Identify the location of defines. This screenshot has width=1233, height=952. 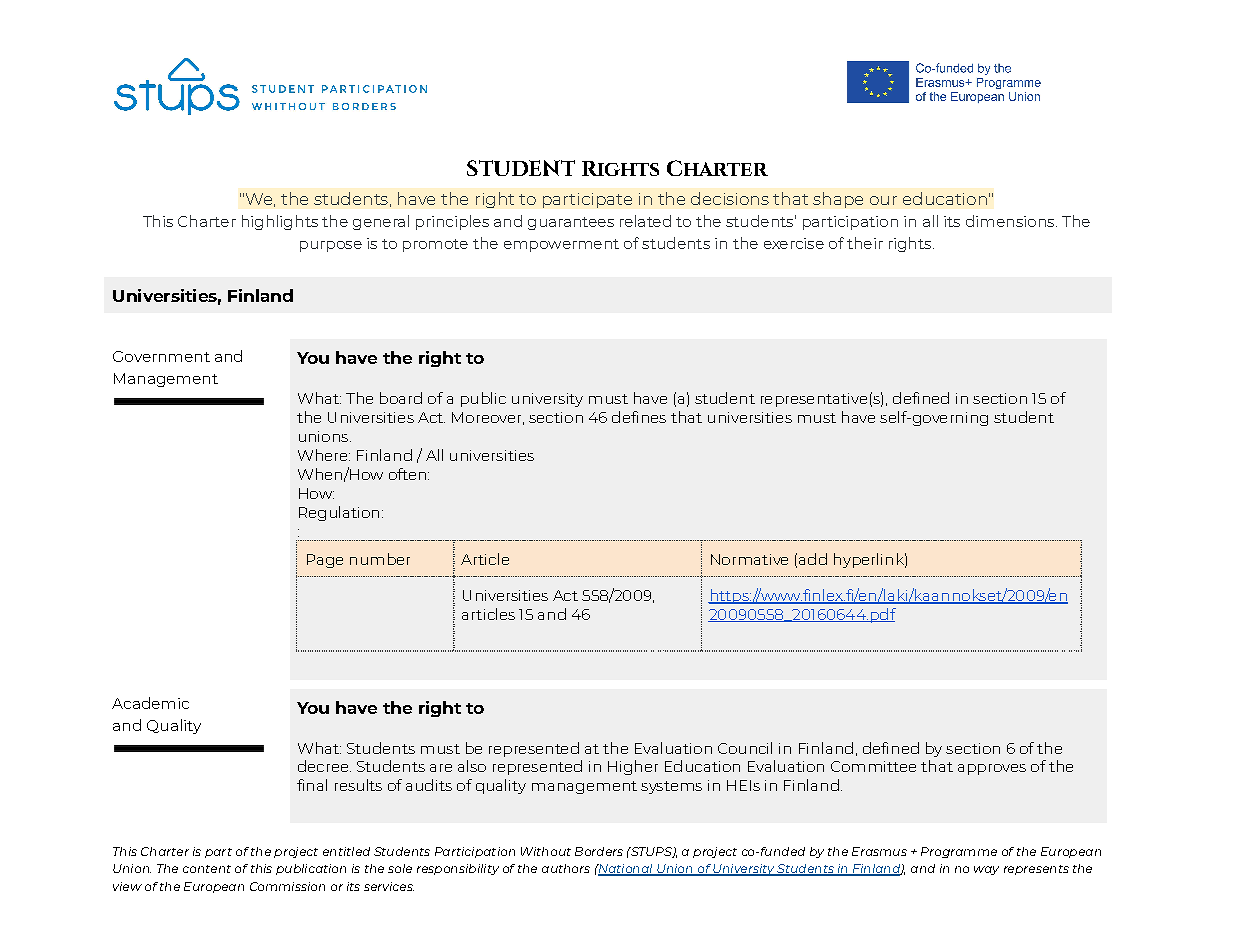
(639, 417).
